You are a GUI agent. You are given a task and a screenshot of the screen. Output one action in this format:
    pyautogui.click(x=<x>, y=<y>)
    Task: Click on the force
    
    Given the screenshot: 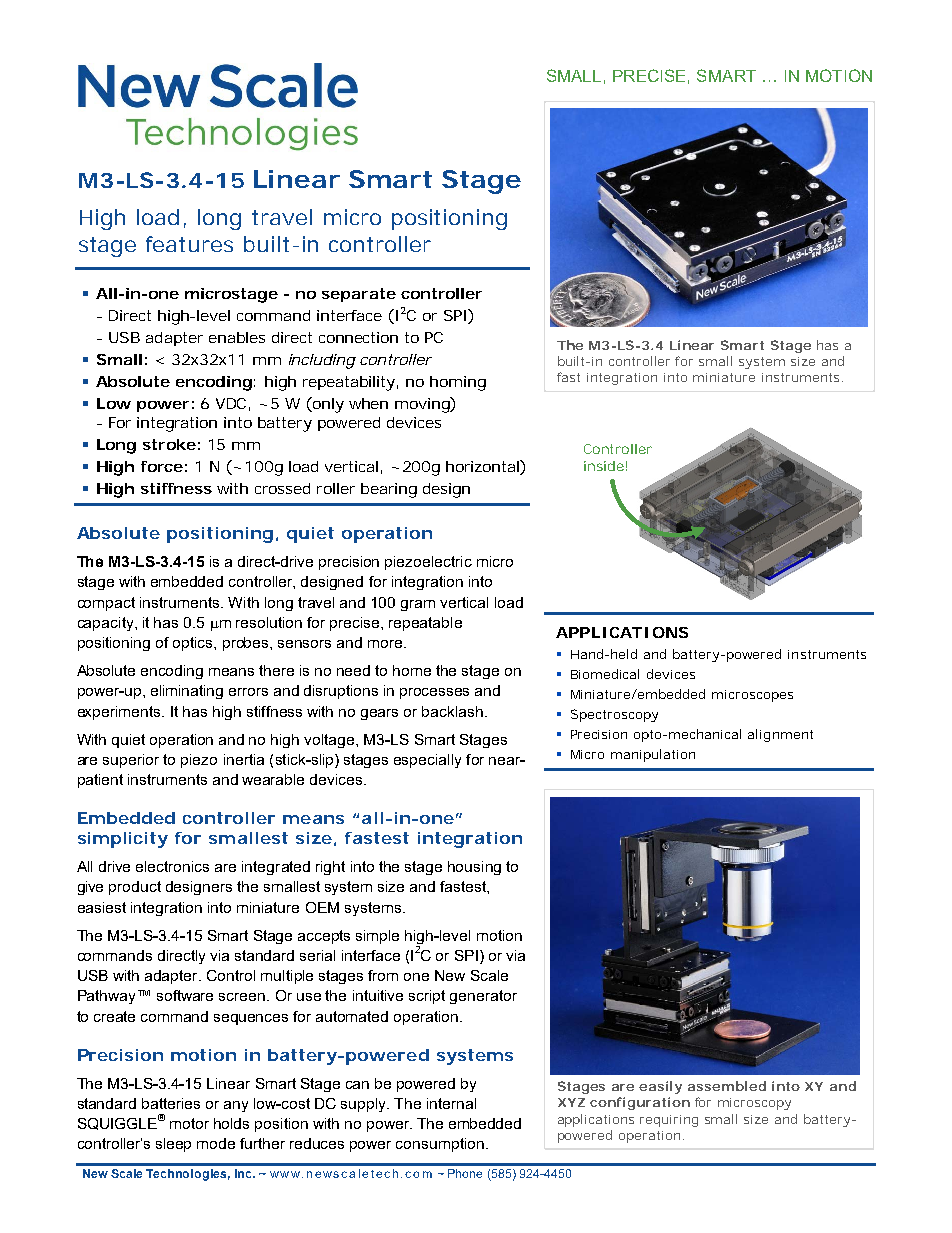 What is the action you would take?
    pyautogui.click(x=162, y=466)
